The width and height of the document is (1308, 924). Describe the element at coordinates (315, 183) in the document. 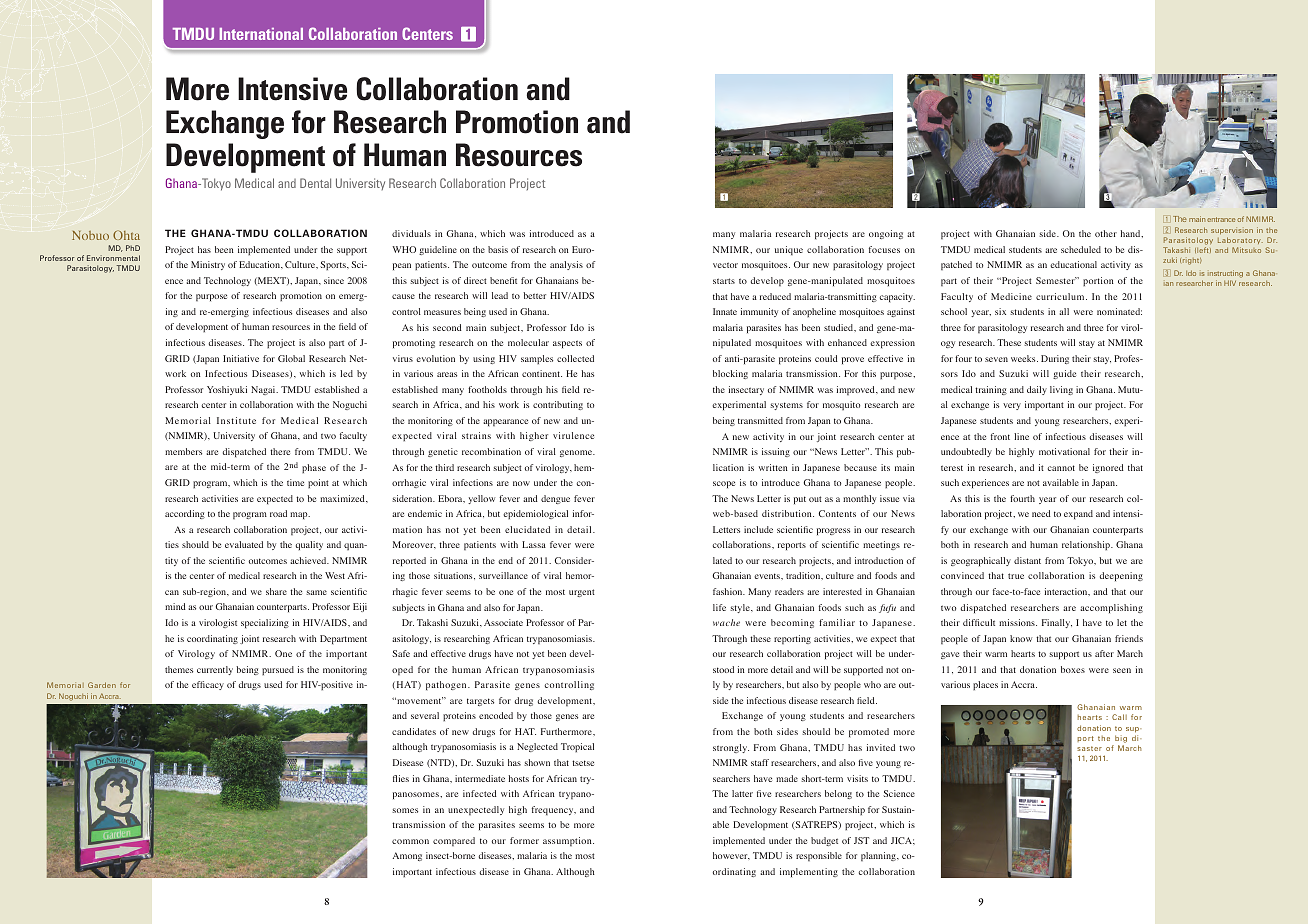

I see `Dental` at that location.
